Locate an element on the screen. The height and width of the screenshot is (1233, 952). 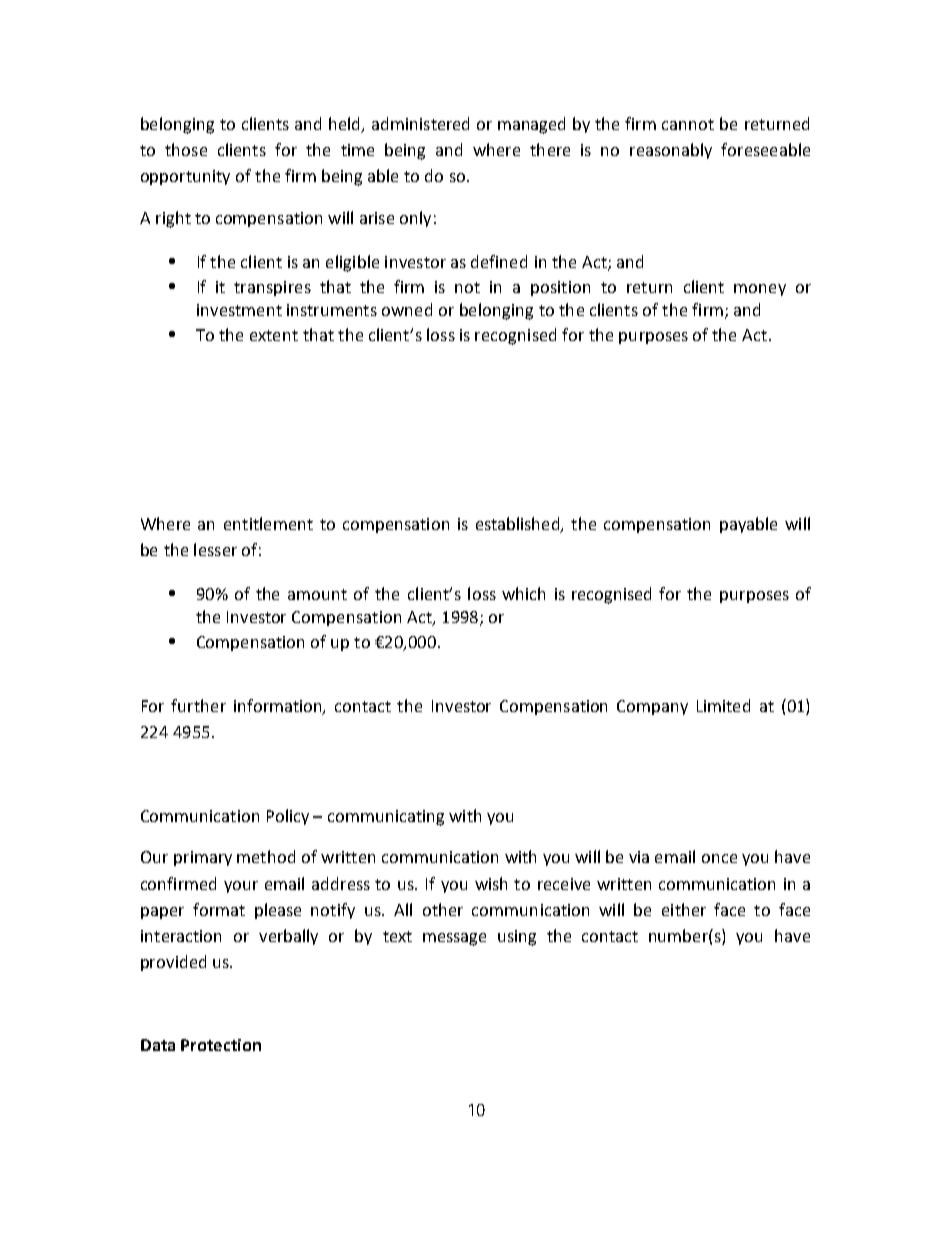
further is located at coordinates (198, 705).
